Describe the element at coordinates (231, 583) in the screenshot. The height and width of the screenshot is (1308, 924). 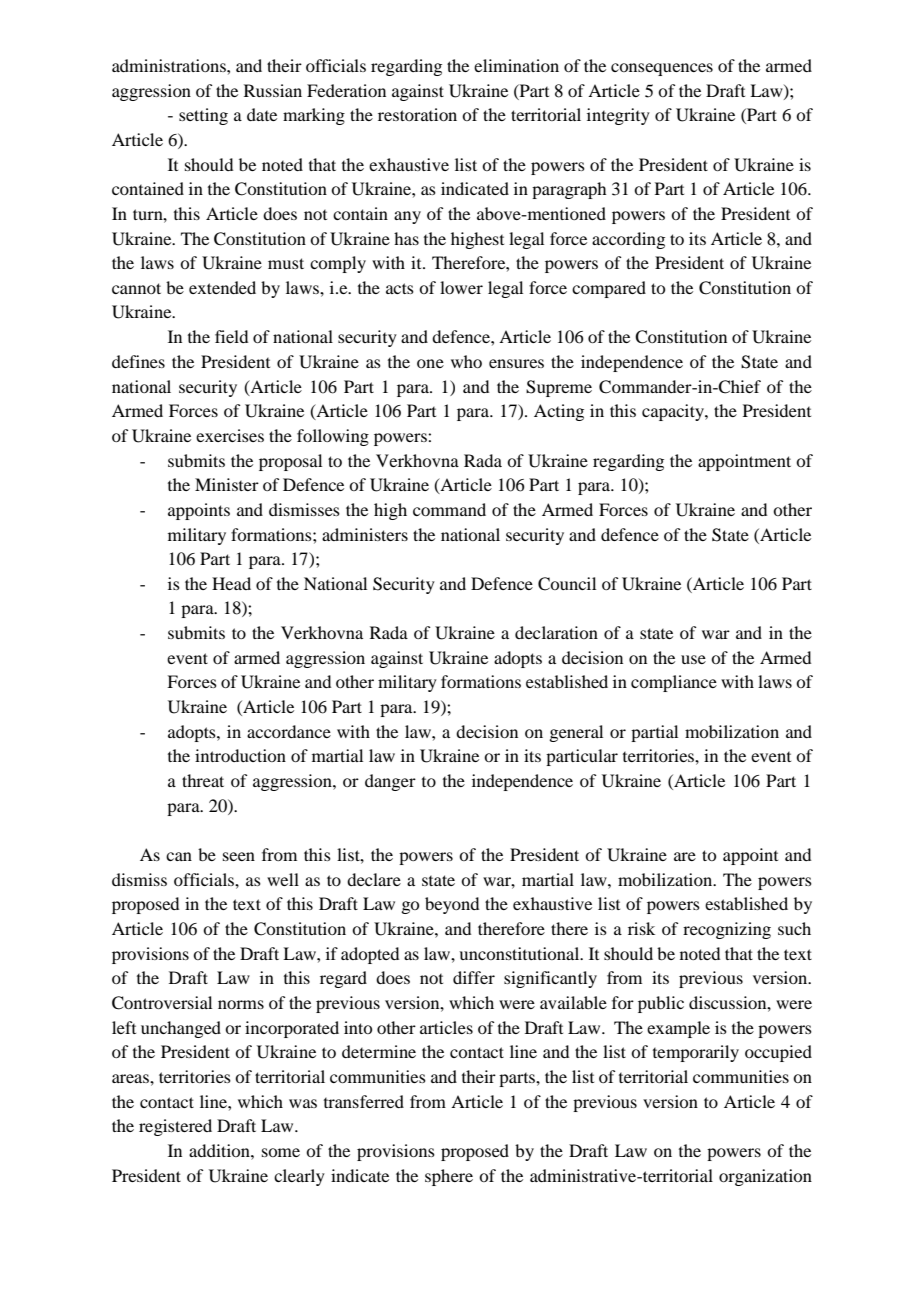
I see `Head` at that location.
